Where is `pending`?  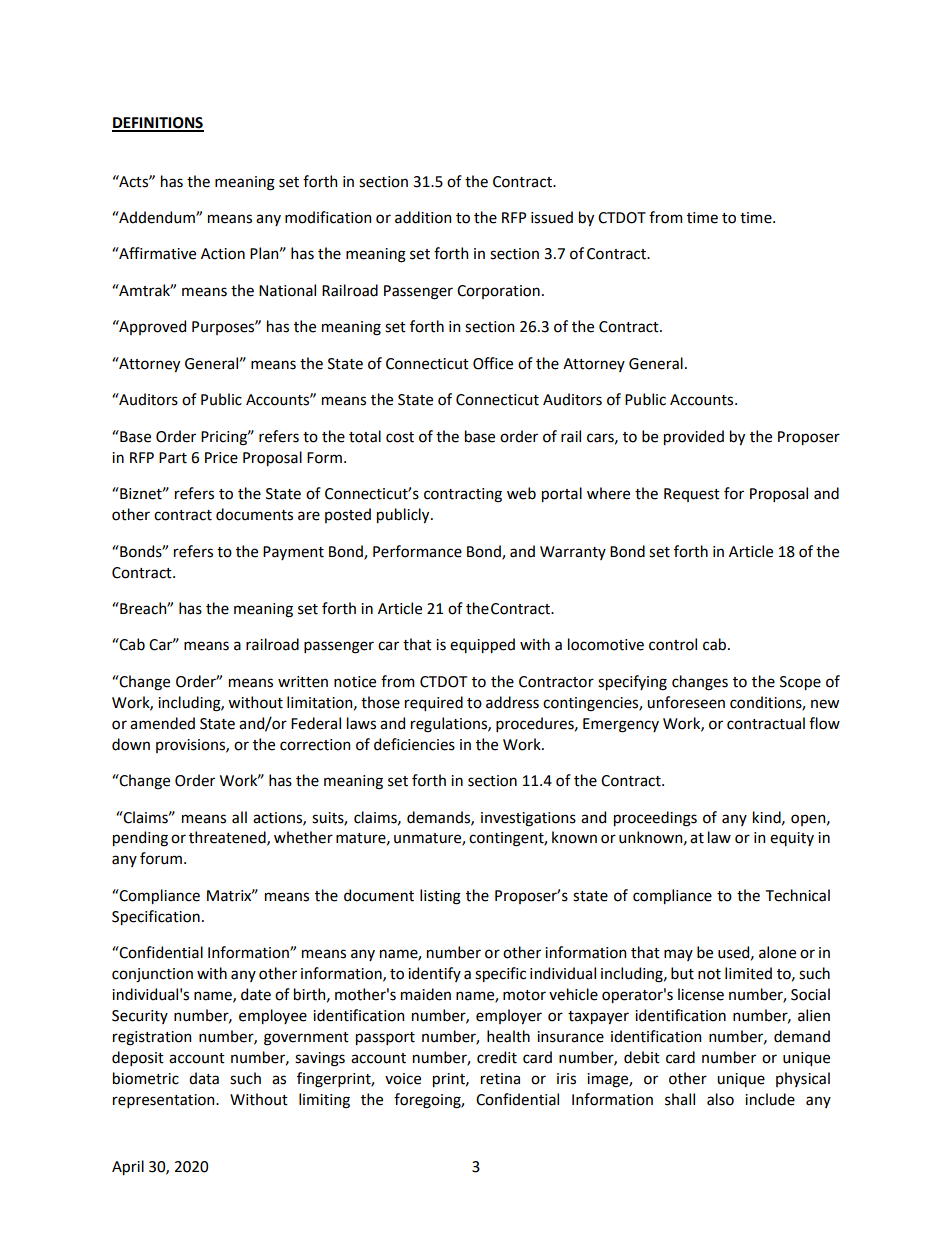 pending is located at coordinates (140, 839).
